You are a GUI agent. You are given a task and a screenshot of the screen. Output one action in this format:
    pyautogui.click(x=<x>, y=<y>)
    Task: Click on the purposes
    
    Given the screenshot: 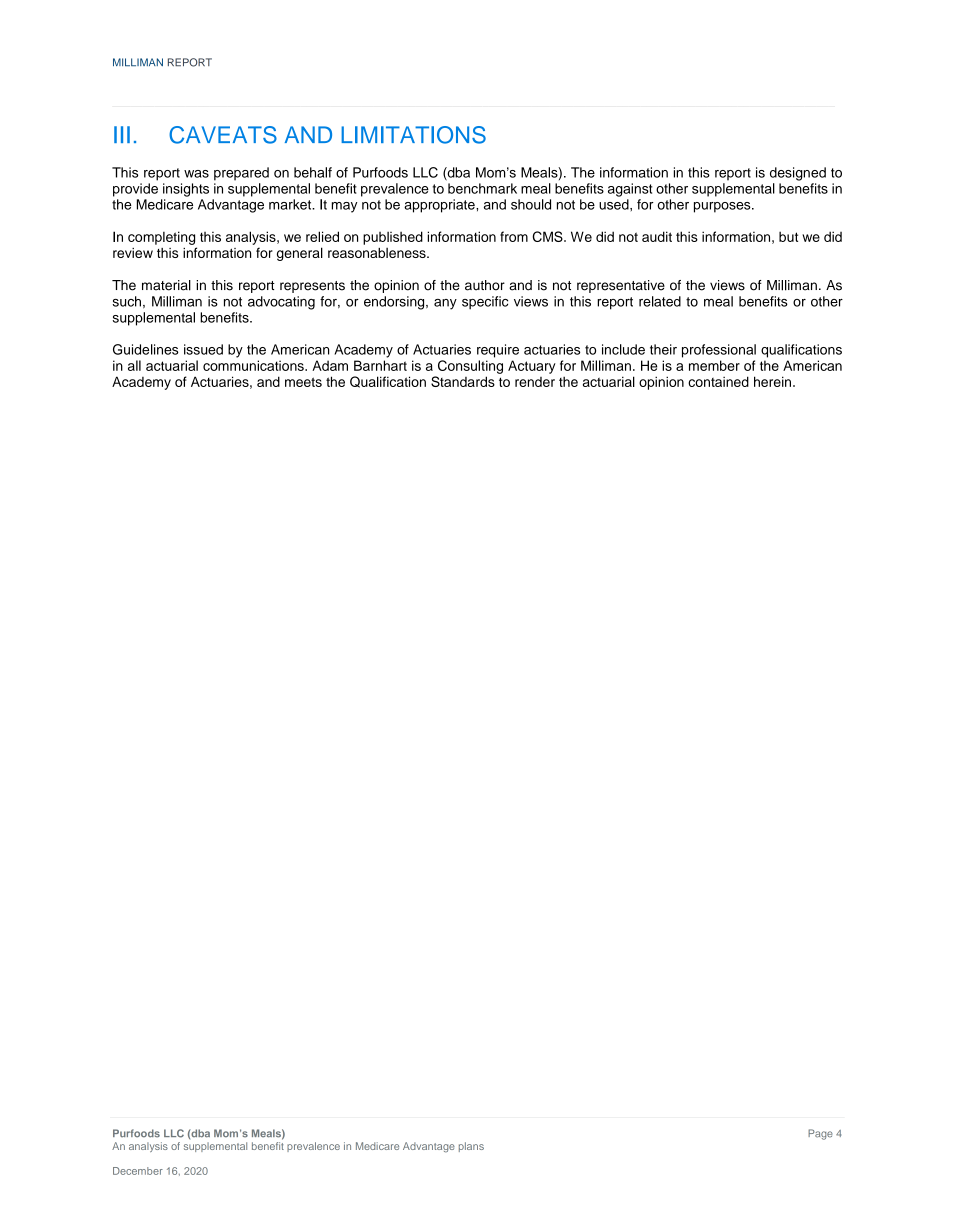 What is the action you would take?
    pyautogui.click(x=723, y=207)
